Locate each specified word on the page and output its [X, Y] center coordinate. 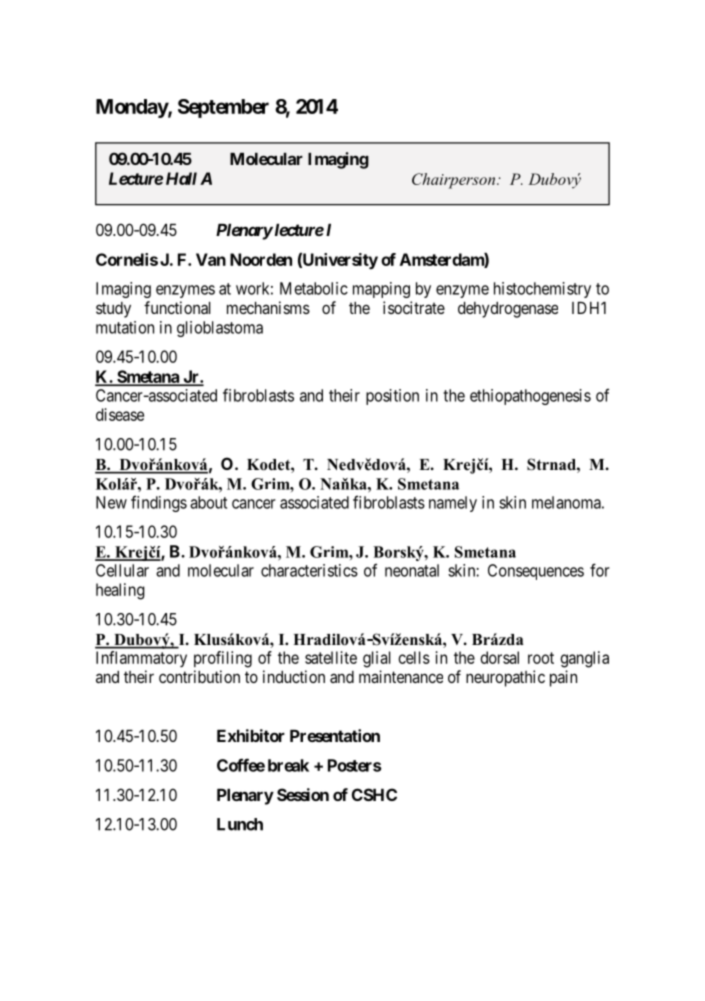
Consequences [536, 572]
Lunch [240, 824]
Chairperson [455, 181]
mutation [125, 327]
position [392, 397]
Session [303, 794]
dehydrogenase [508, 310]
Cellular [122, 570]
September [223, 108]
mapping [381, 290]
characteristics [309, 570]
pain [563, 678]
